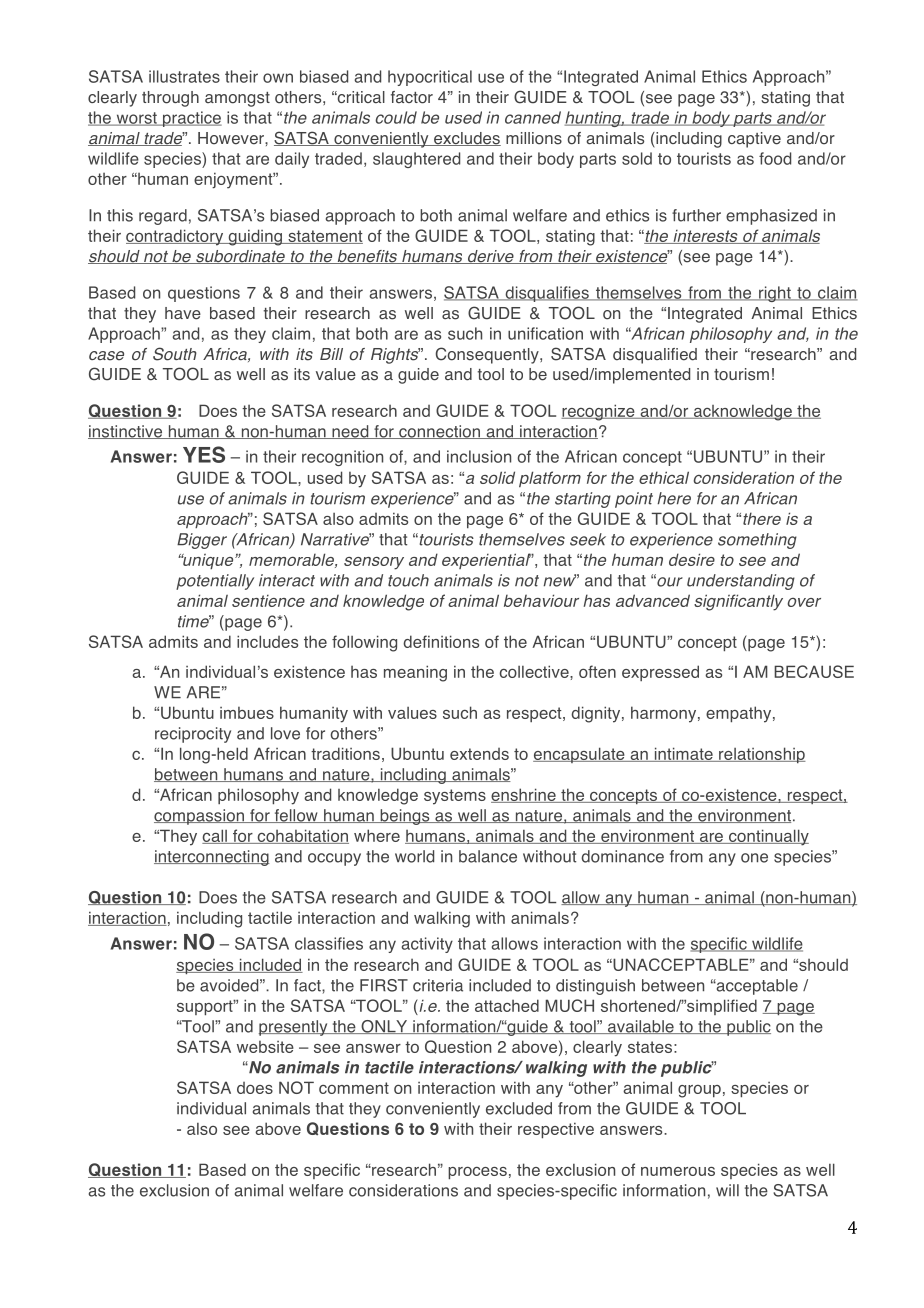 The image size is (924, 1308). What do you see at coordinates (191, 119) in the image?
I see `practice` at bounding box center [191, 119].
